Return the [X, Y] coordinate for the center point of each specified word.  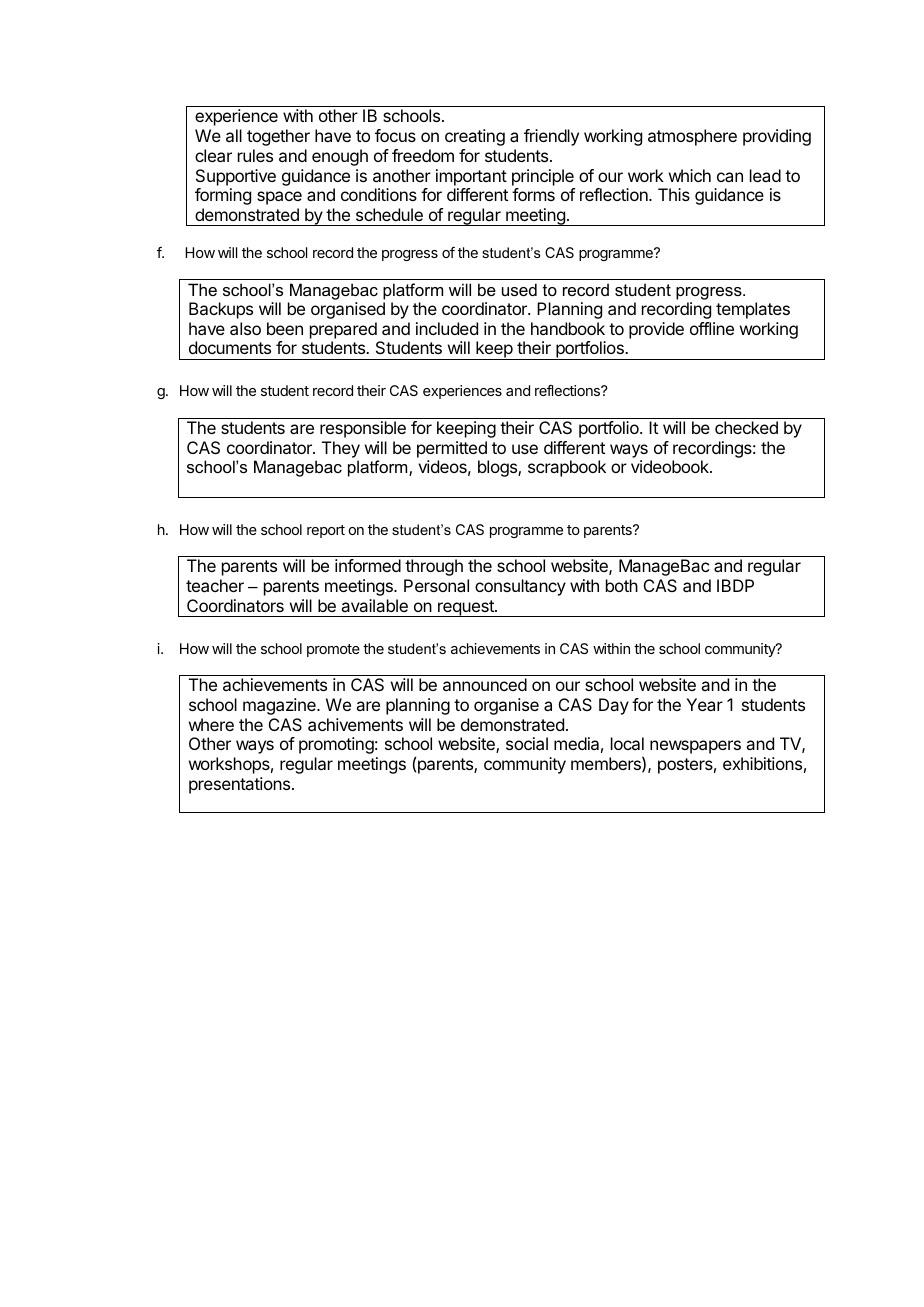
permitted [452, 449]
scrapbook [567, 468]
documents [230, 347]
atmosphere [692, 137]
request [466, 608]
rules [255, 155]
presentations [239, 785]
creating [475, 137]
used [519, 289]
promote [333, 650]
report [326, 531]
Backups [221, 310]
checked [746, 427]
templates [753, 310]
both [622, 585]
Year [704, 704]
